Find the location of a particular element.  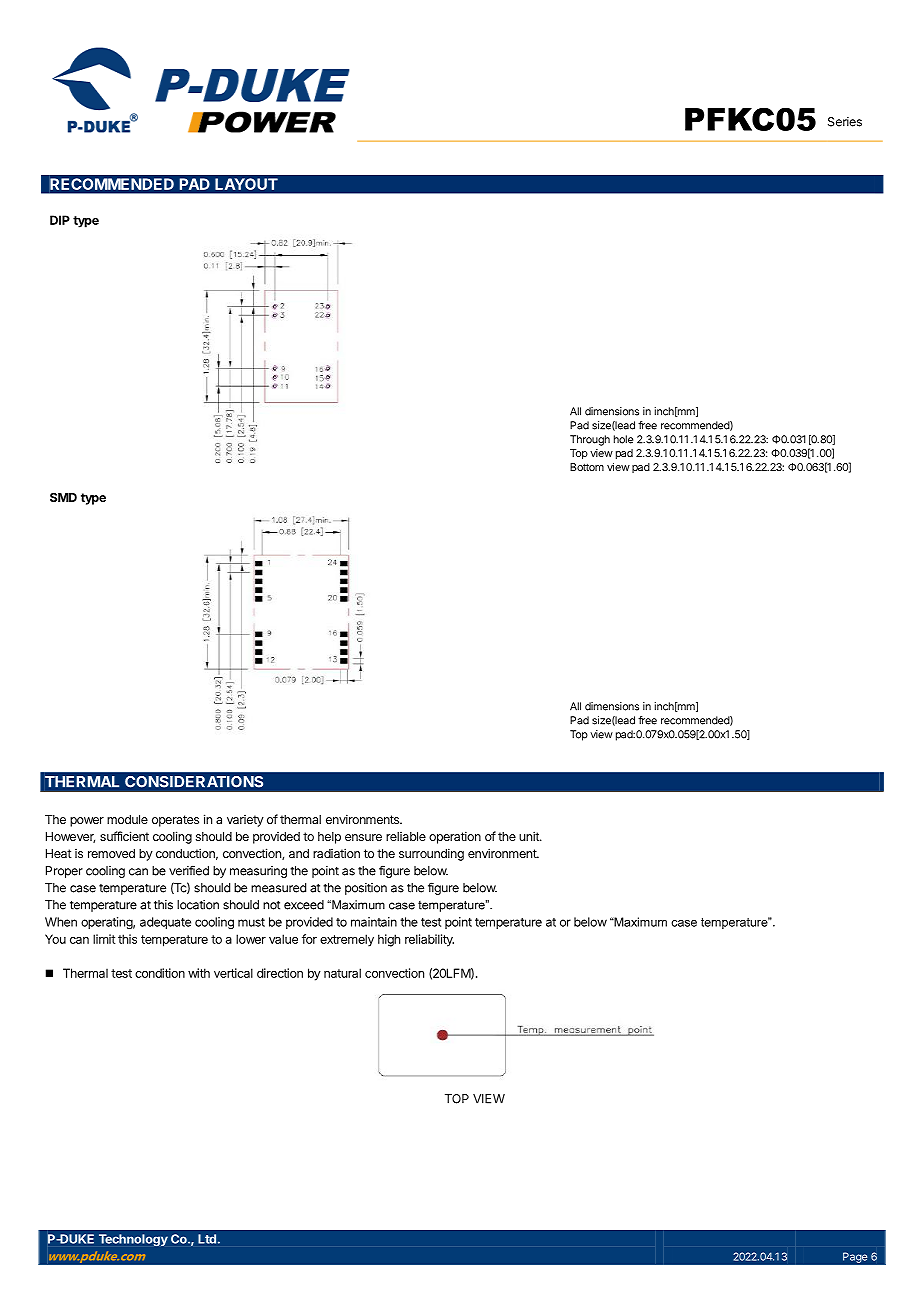

reliability is located at coordinates (429, 940).
